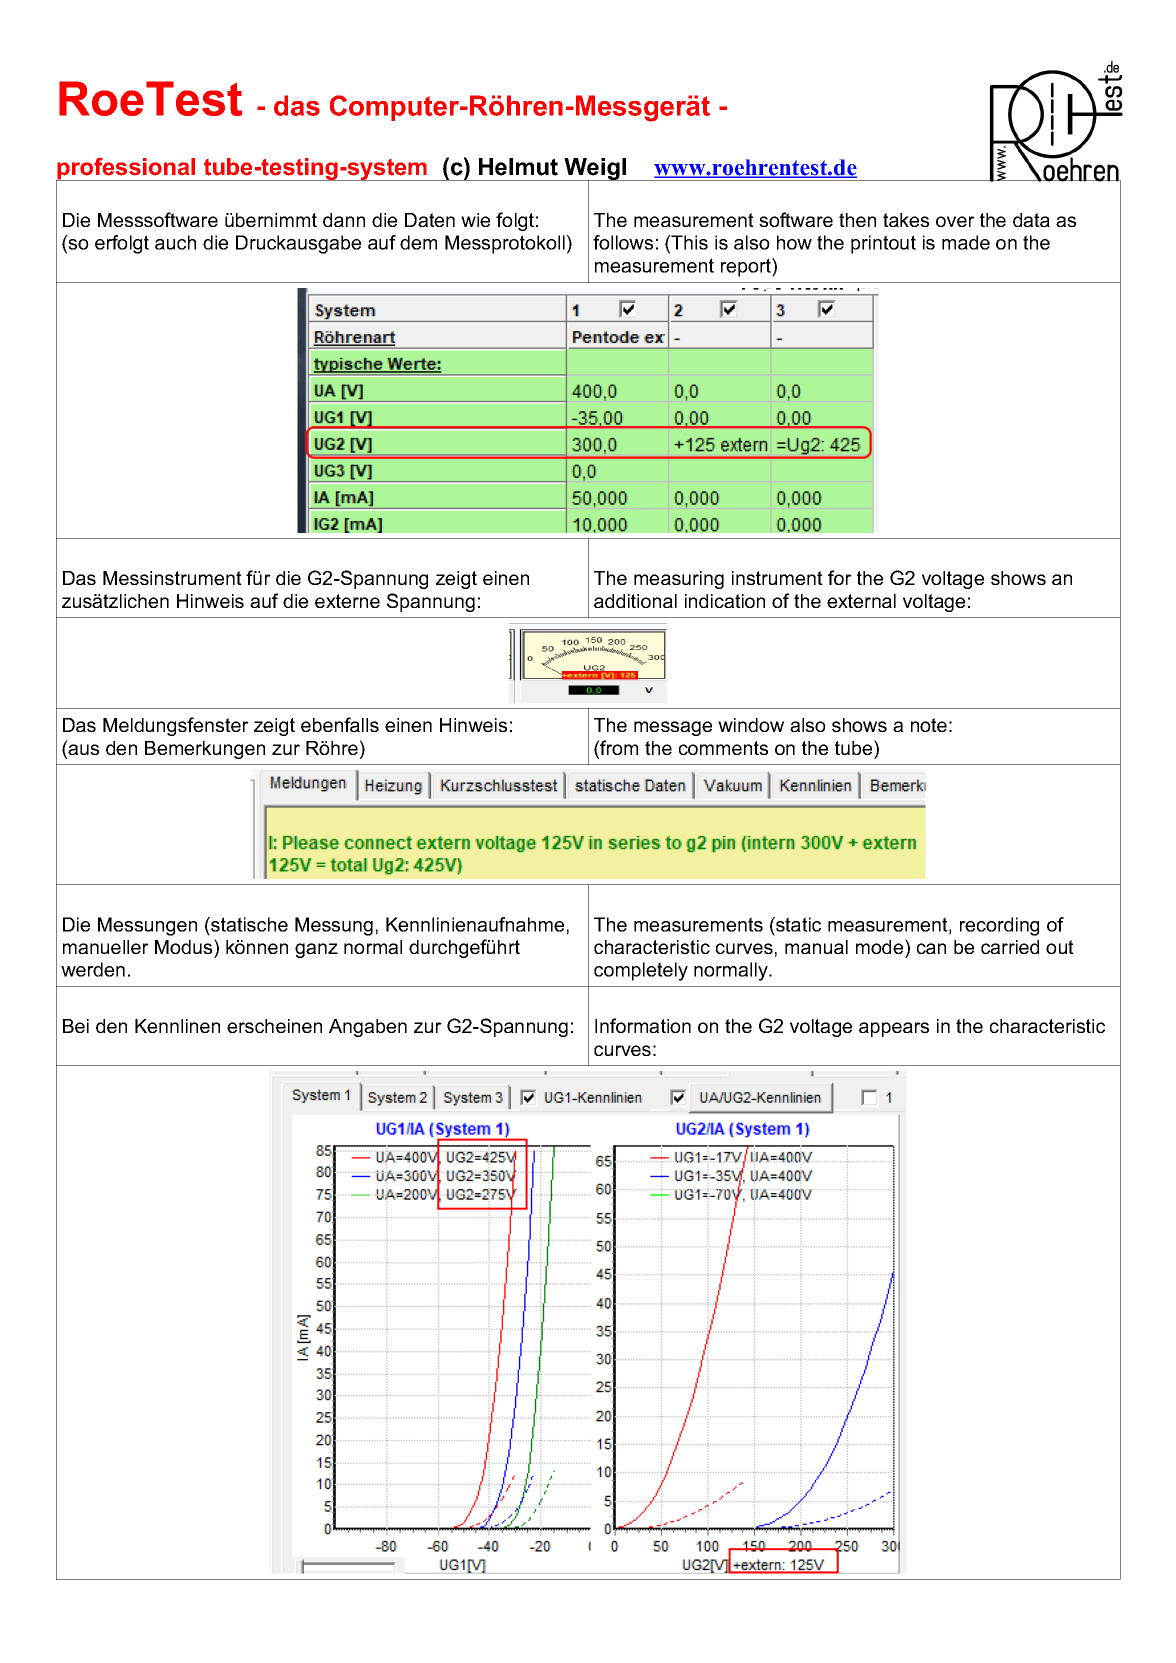 This image has height=1663, width=1176. I want to click on Helmut, so click(518, 167).
